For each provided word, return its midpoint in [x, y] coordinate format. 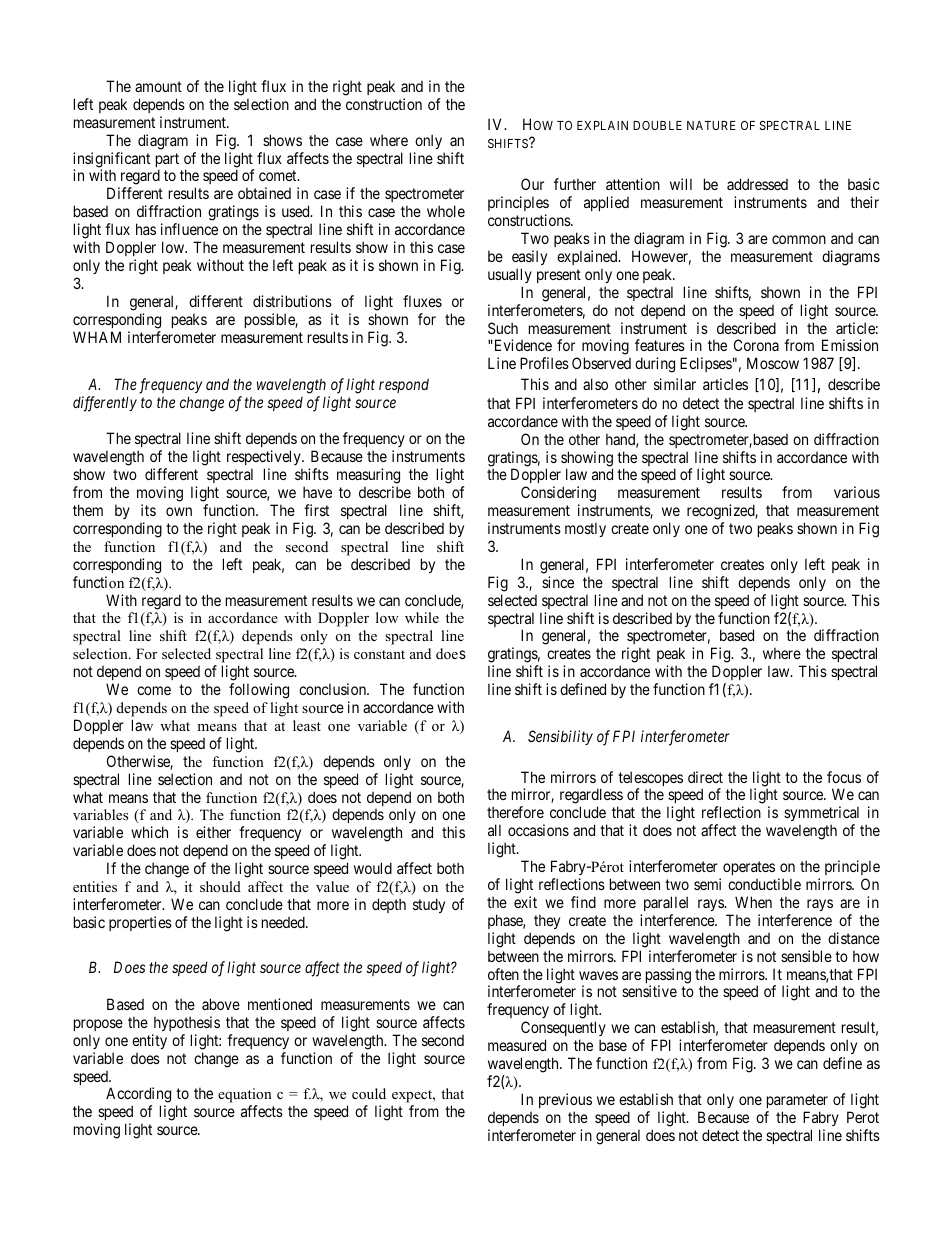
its [148, 510]
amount [158, 86]
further [575, 184]
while [422, 617]
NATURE [711, 125]
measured [517, 1045]
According [138, 1096]
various [857, 492]
